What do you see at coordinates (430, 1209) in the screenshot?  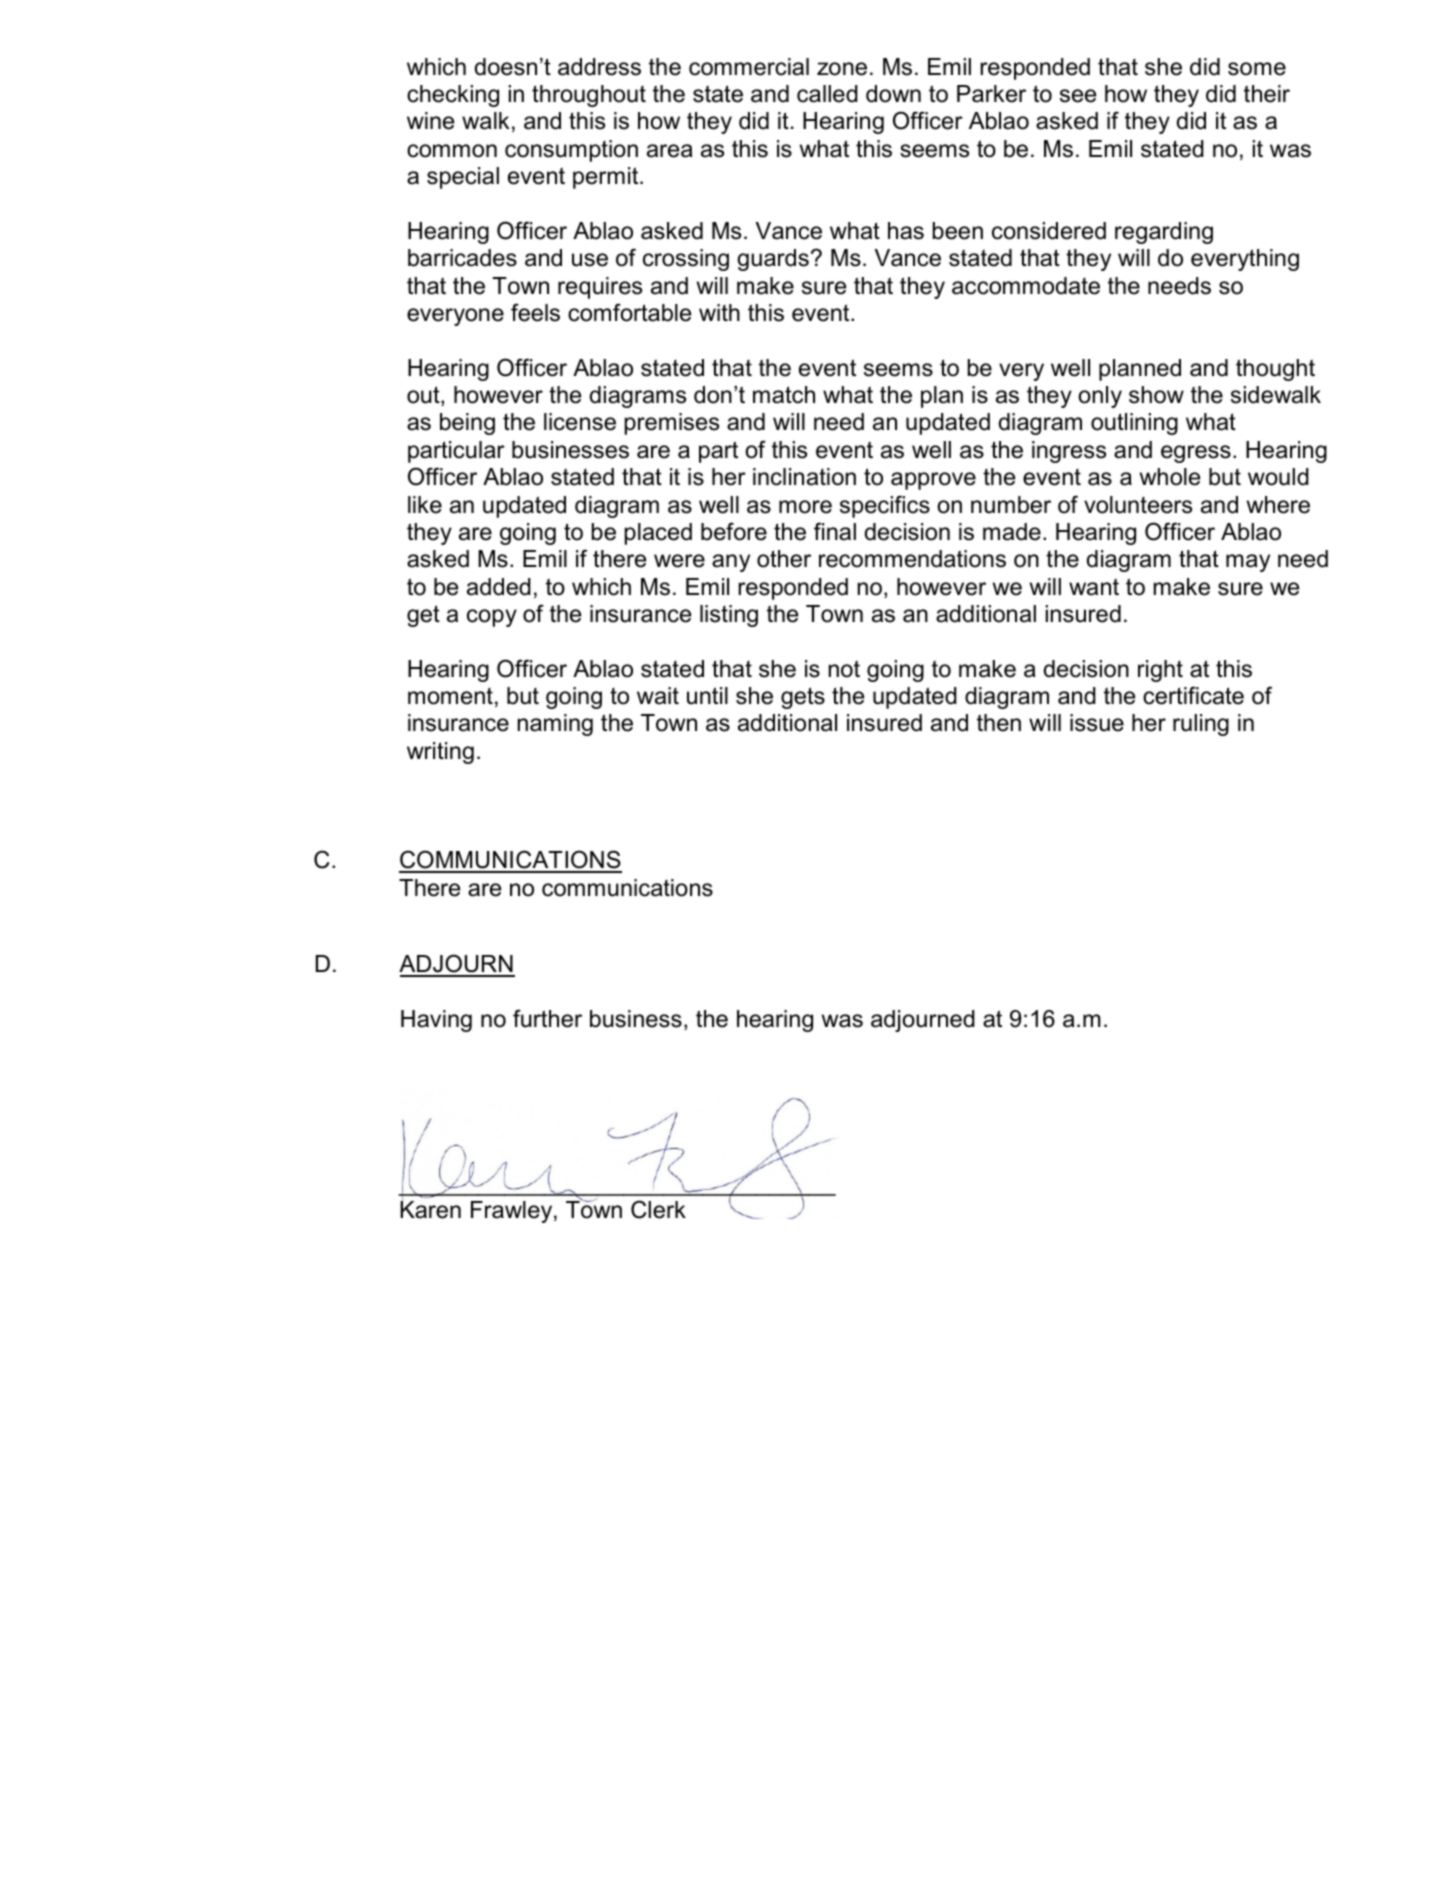 I see `Karen` at bounding box center [430, 1209].
